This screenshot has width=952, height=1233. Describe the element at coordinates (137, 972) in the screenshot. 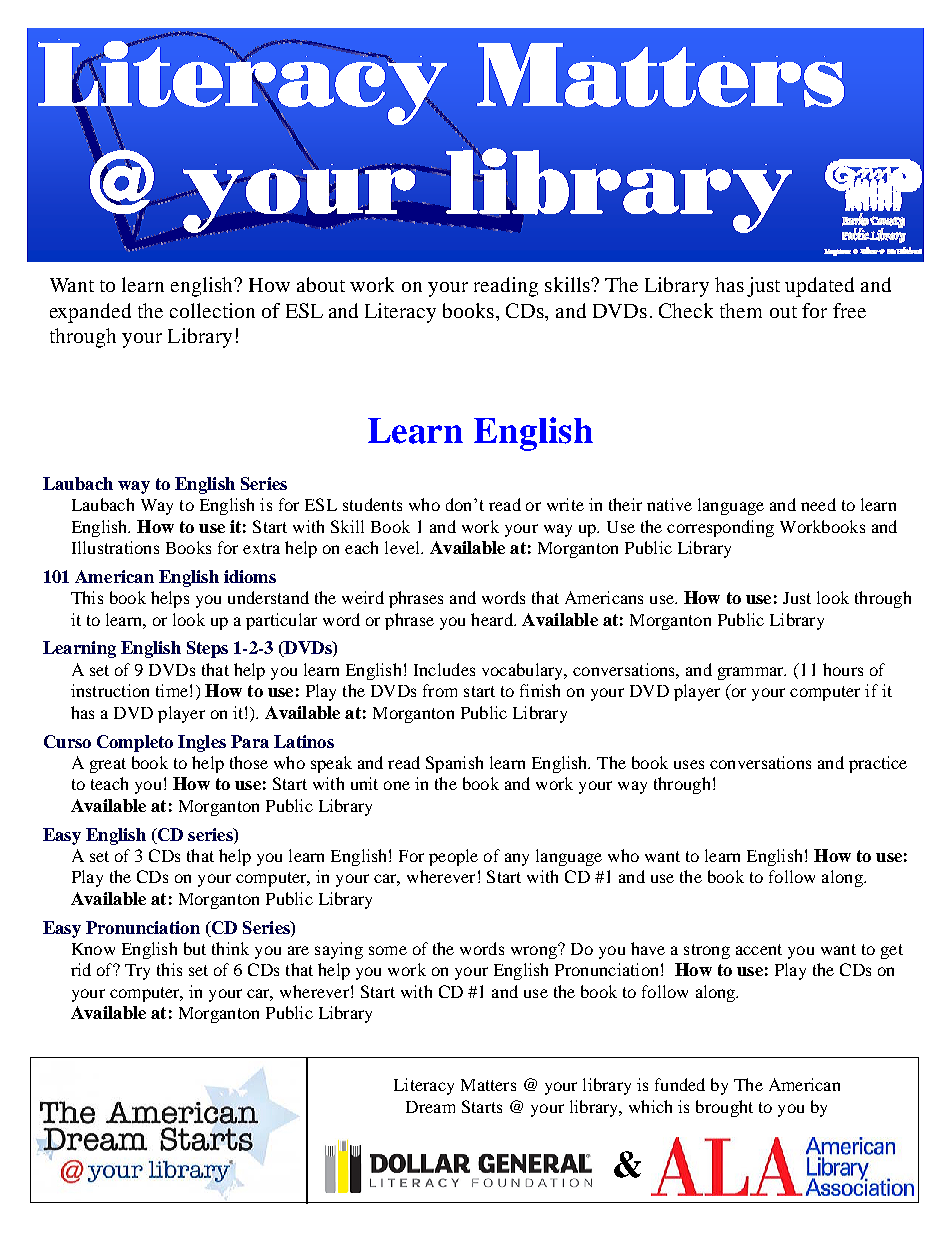

I see `Try` at that location.
